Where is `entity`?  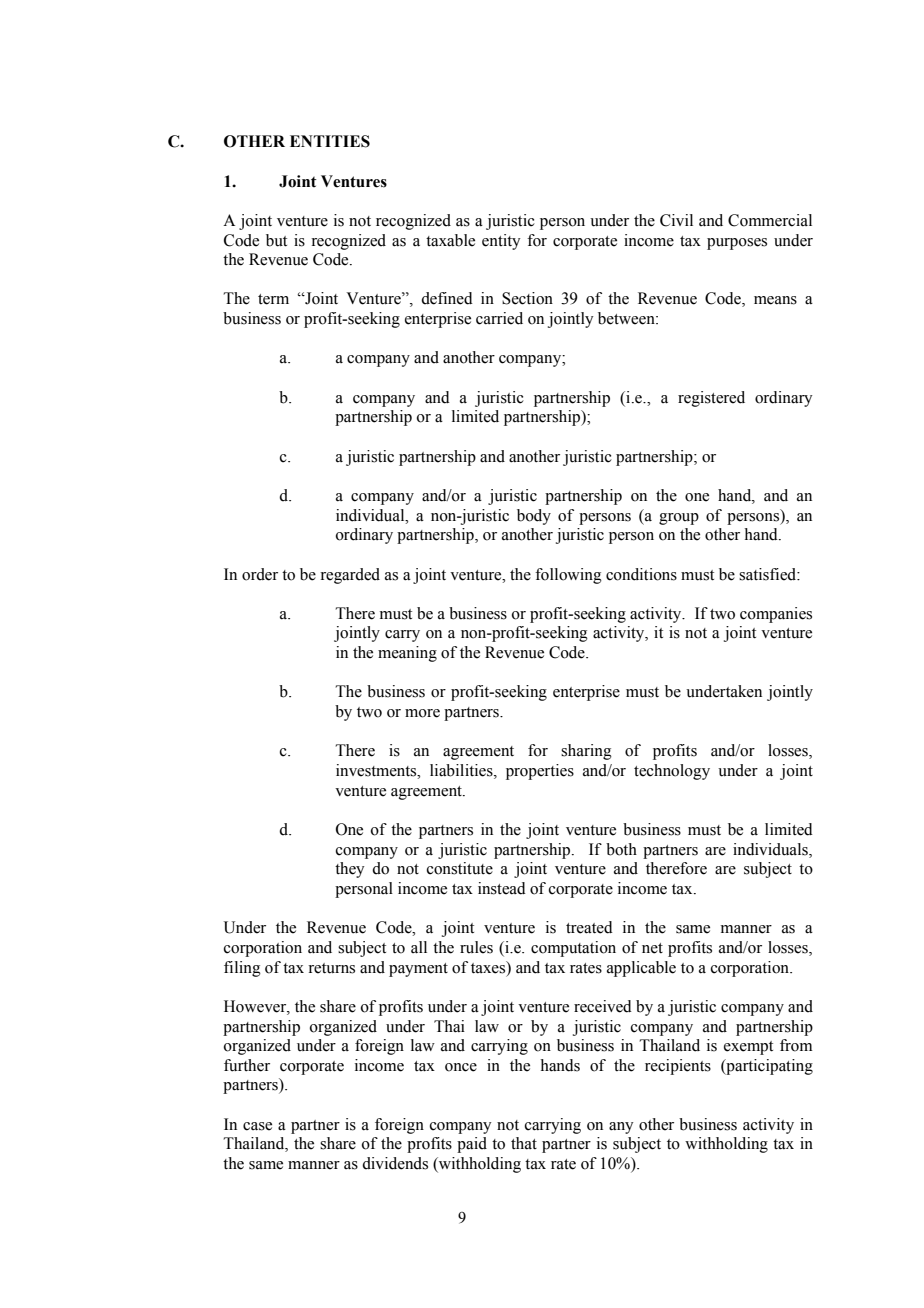
entity is located at coordinates (501, 242).
